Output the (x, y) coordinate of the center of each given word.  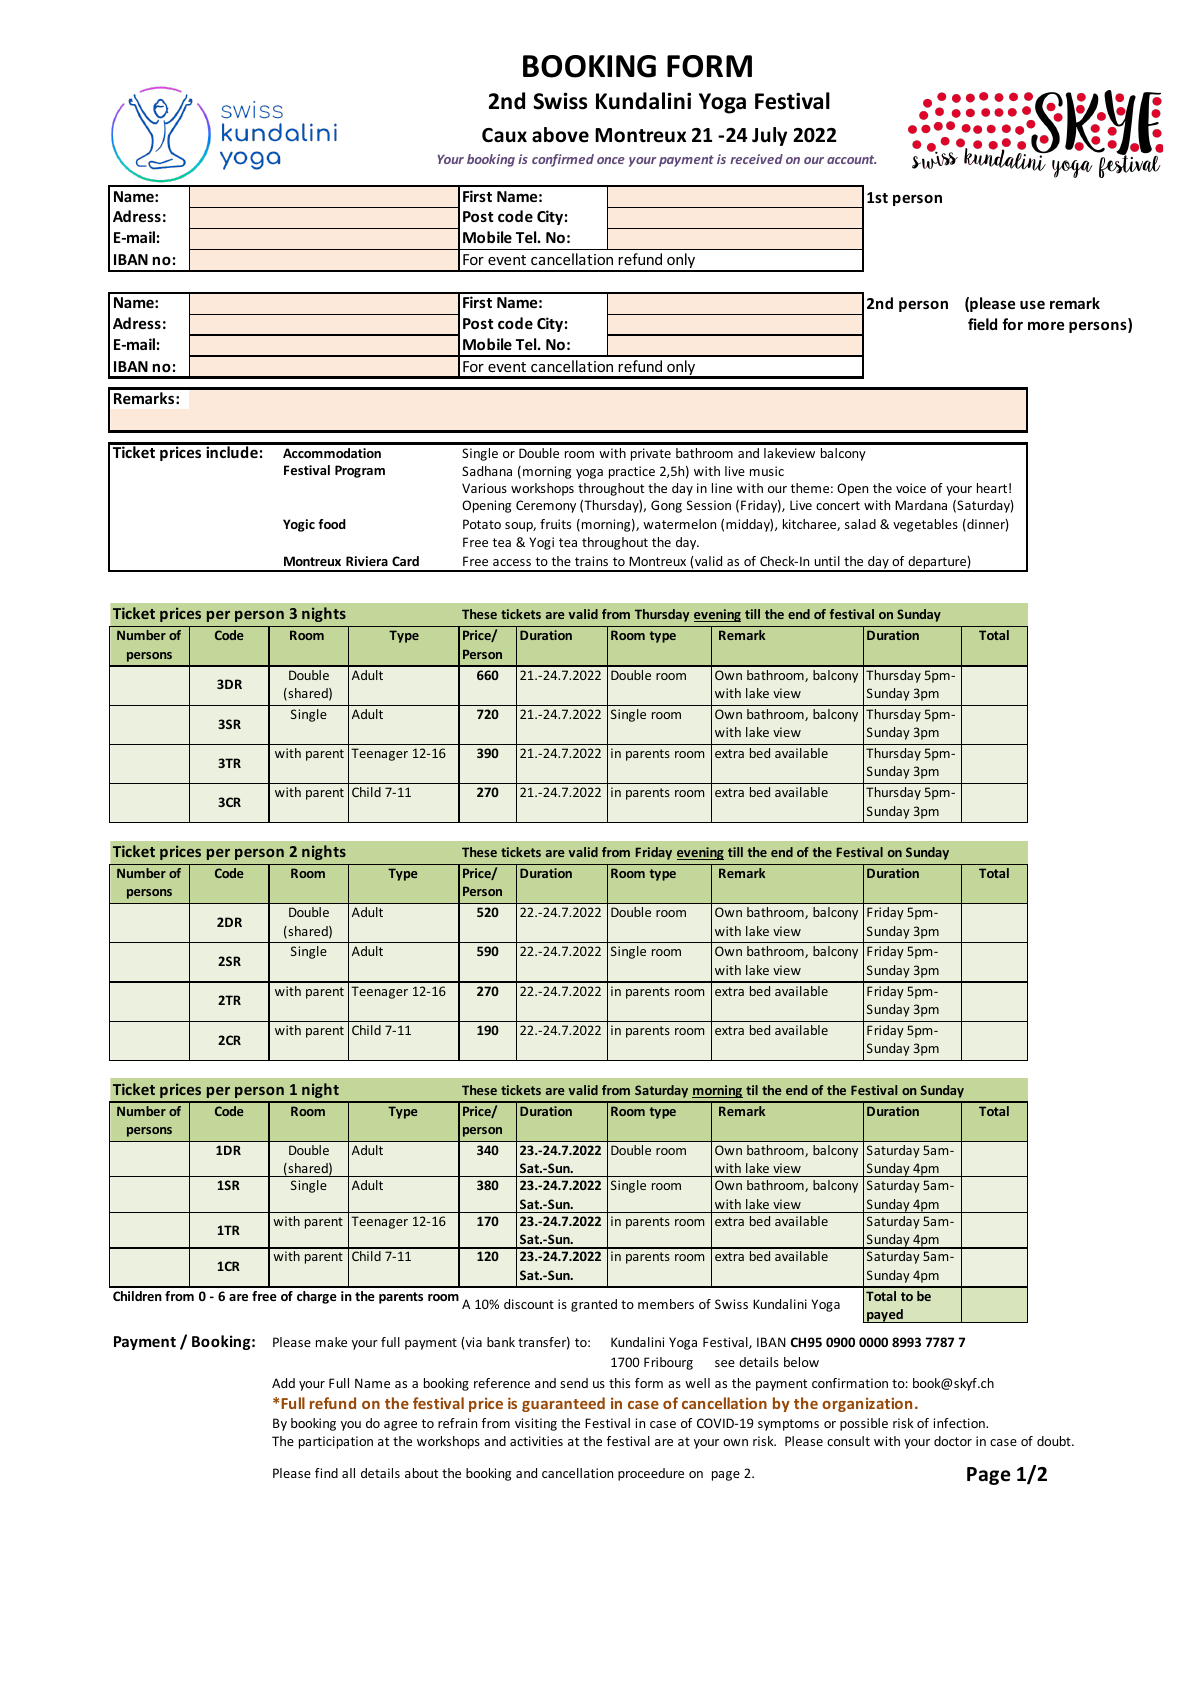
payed (885, 1316)
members (666, 1304)
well (697, 1383)
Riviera (367, 561)
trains (591, 561)
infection (960, 1423)
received (756, 159)
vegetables (925, 525)
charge (317, 1297)
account (851, 159)
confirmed (563, 160)
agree (400, 1426)
